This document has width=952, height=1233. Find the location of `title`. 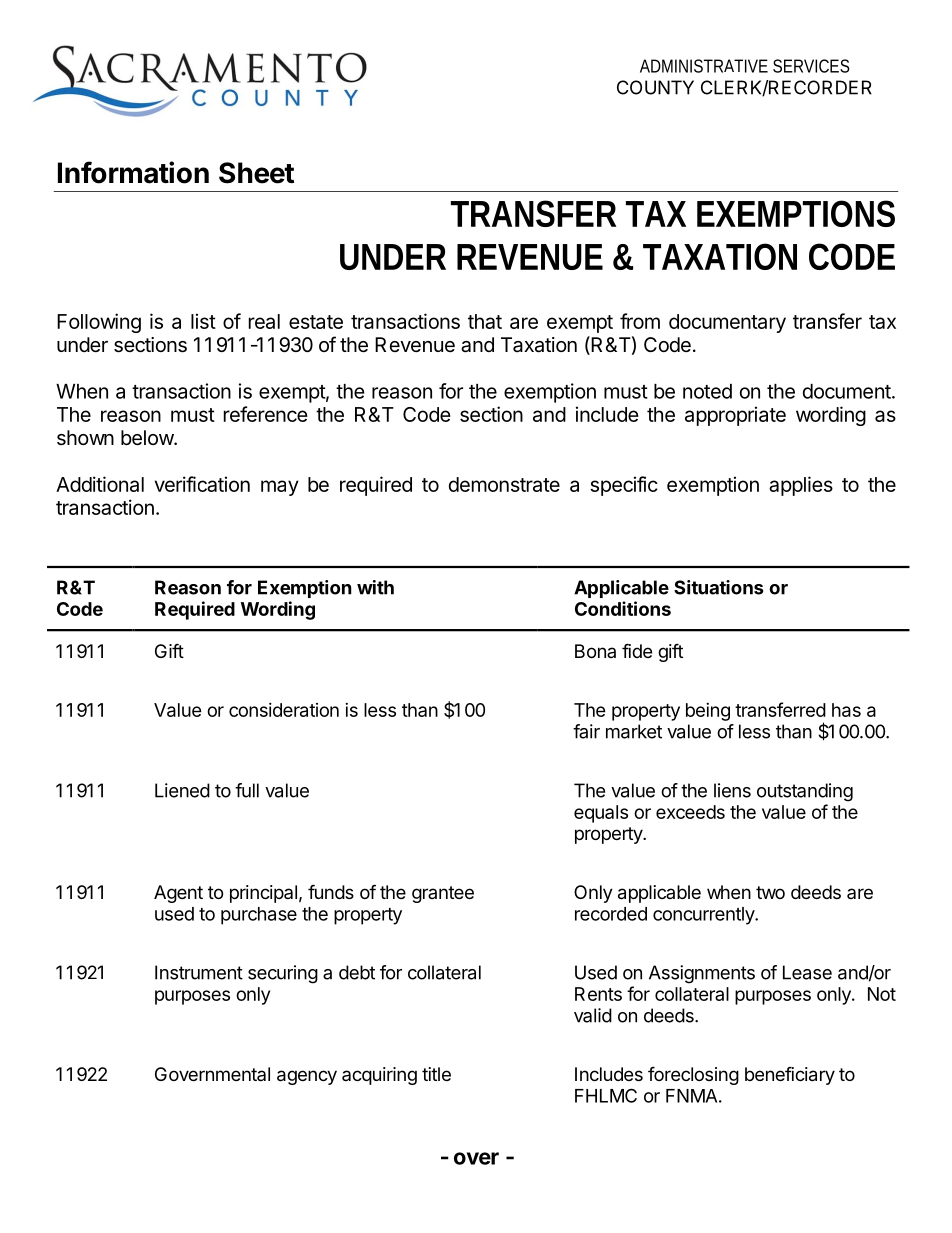

title is located at coordinates (436, 1074).
